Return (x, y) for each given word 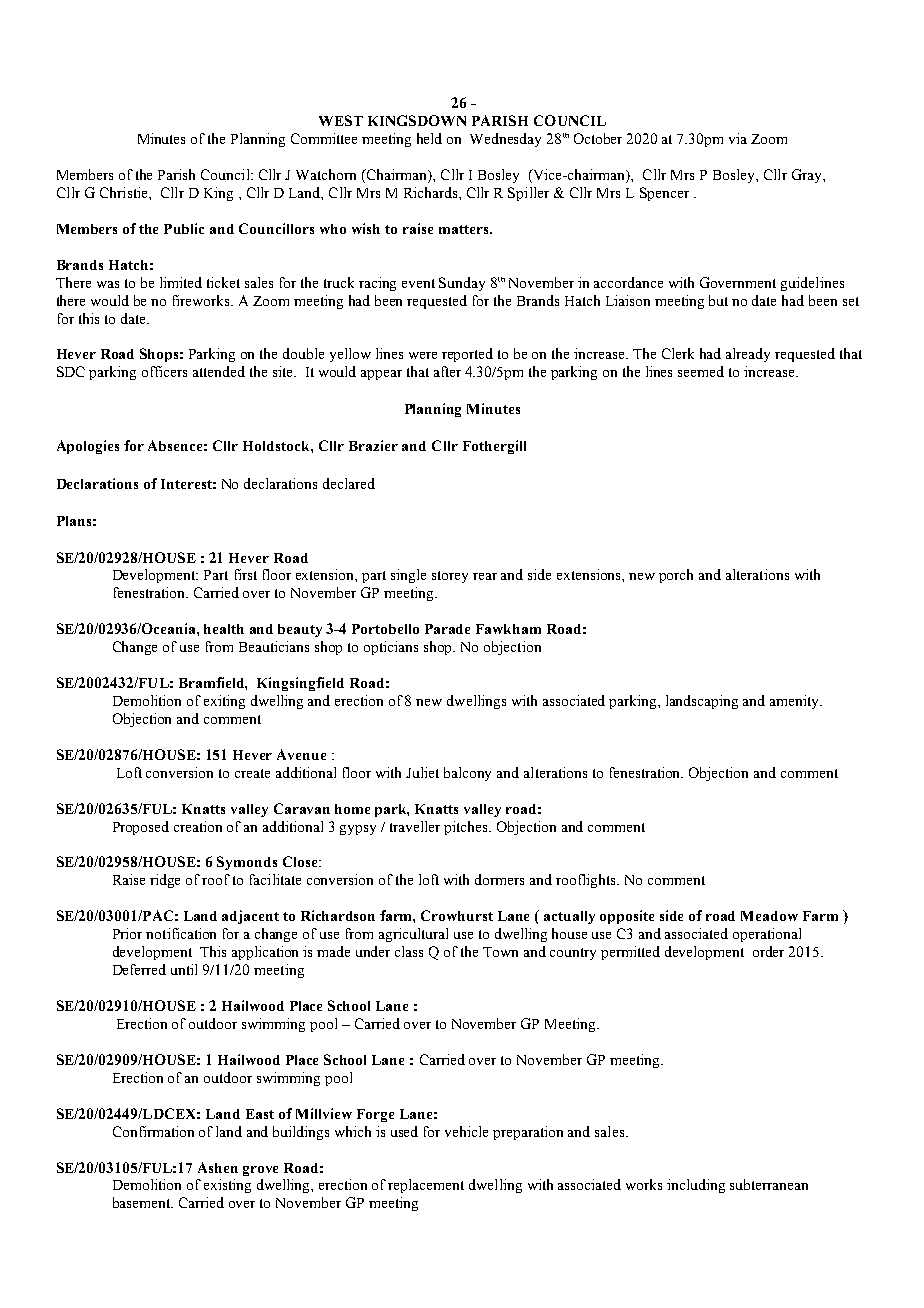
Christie (125, 192)
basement (143, 1202)
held (429, 138)
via (738, 138)
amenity (796, 702)
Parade (447, 629)
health (224, 629)
